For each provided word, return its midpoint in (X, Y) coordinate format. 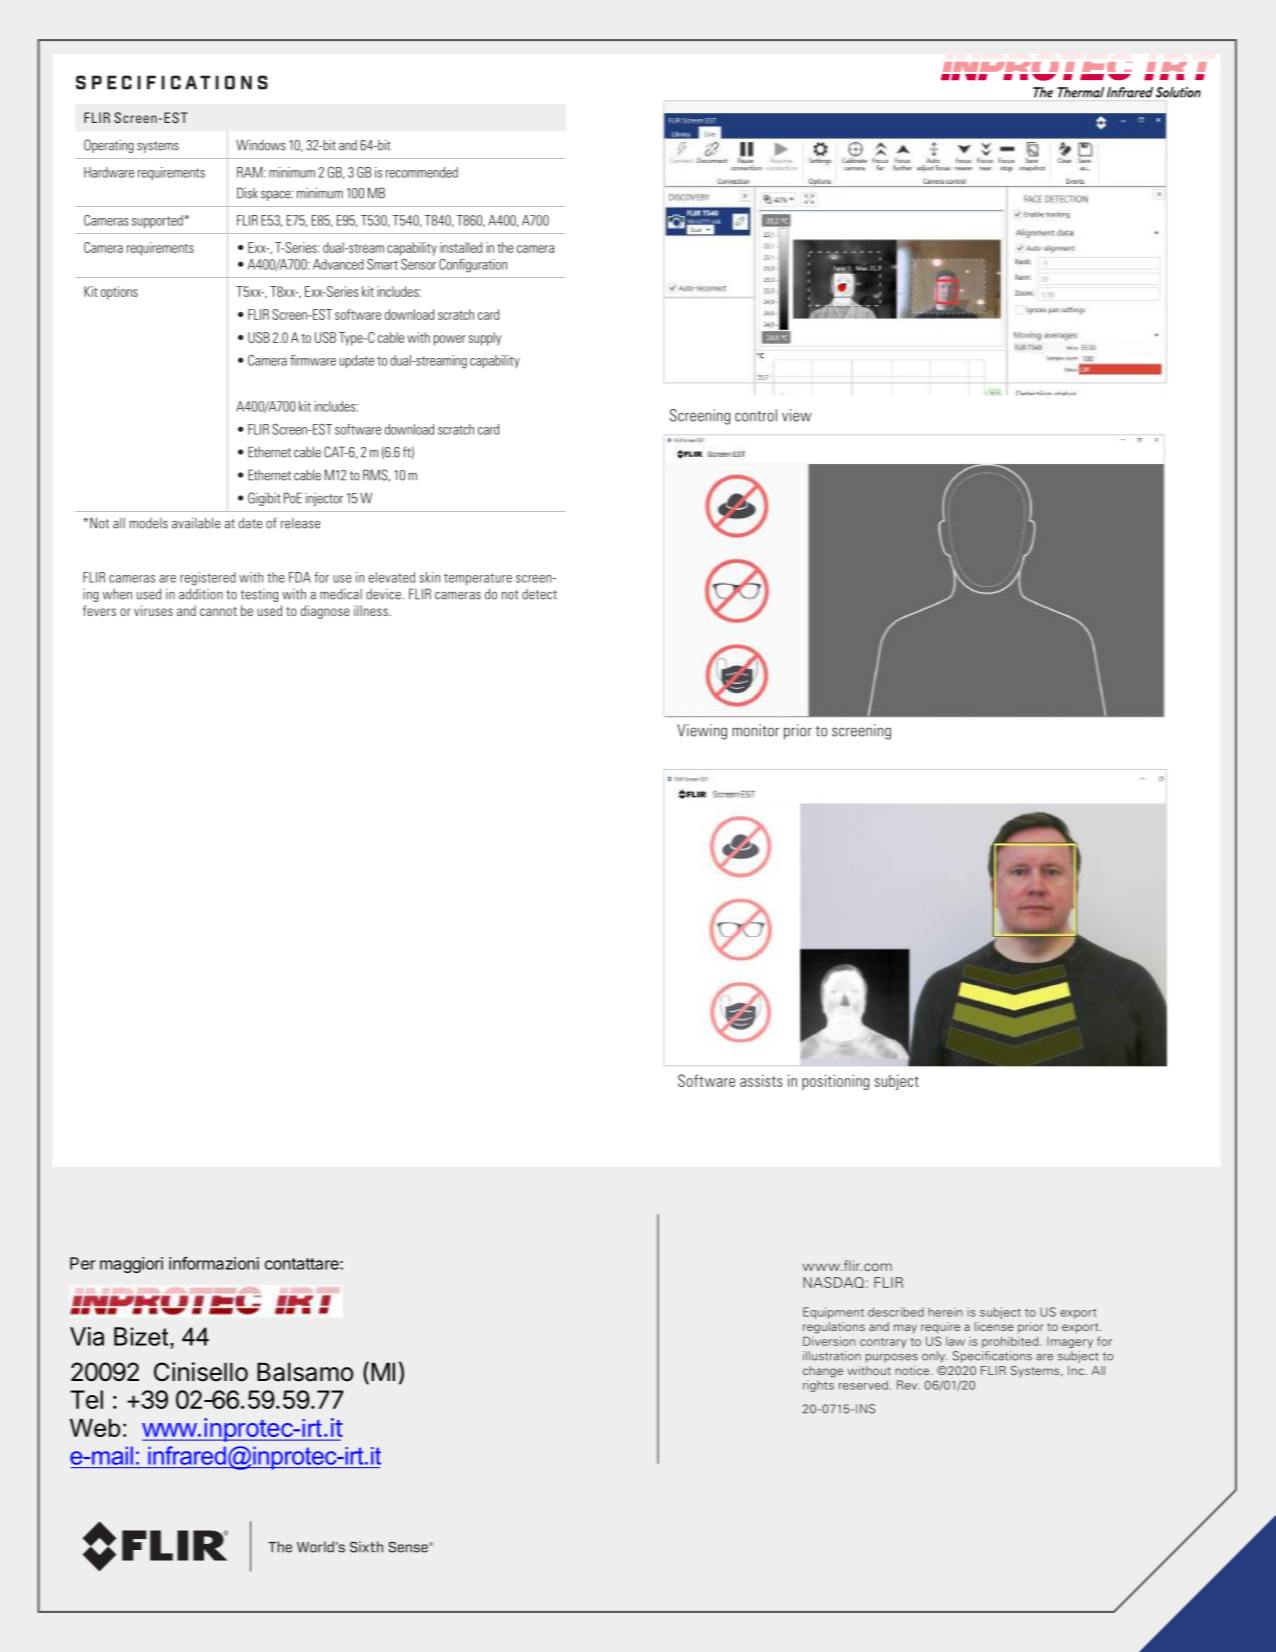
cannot (218, 611)
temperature (478, 579)
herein (945, 1312)
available (196, 523)
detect (539, 594)
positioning (835, 1082)
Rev (908, 1385)
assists (761, 1080)
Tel (86, 1399)
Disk (247, 193)
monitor (755, 730)
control (756, 415)
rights (818, 1386)
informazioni (214, 1263)
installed (461, 247)
